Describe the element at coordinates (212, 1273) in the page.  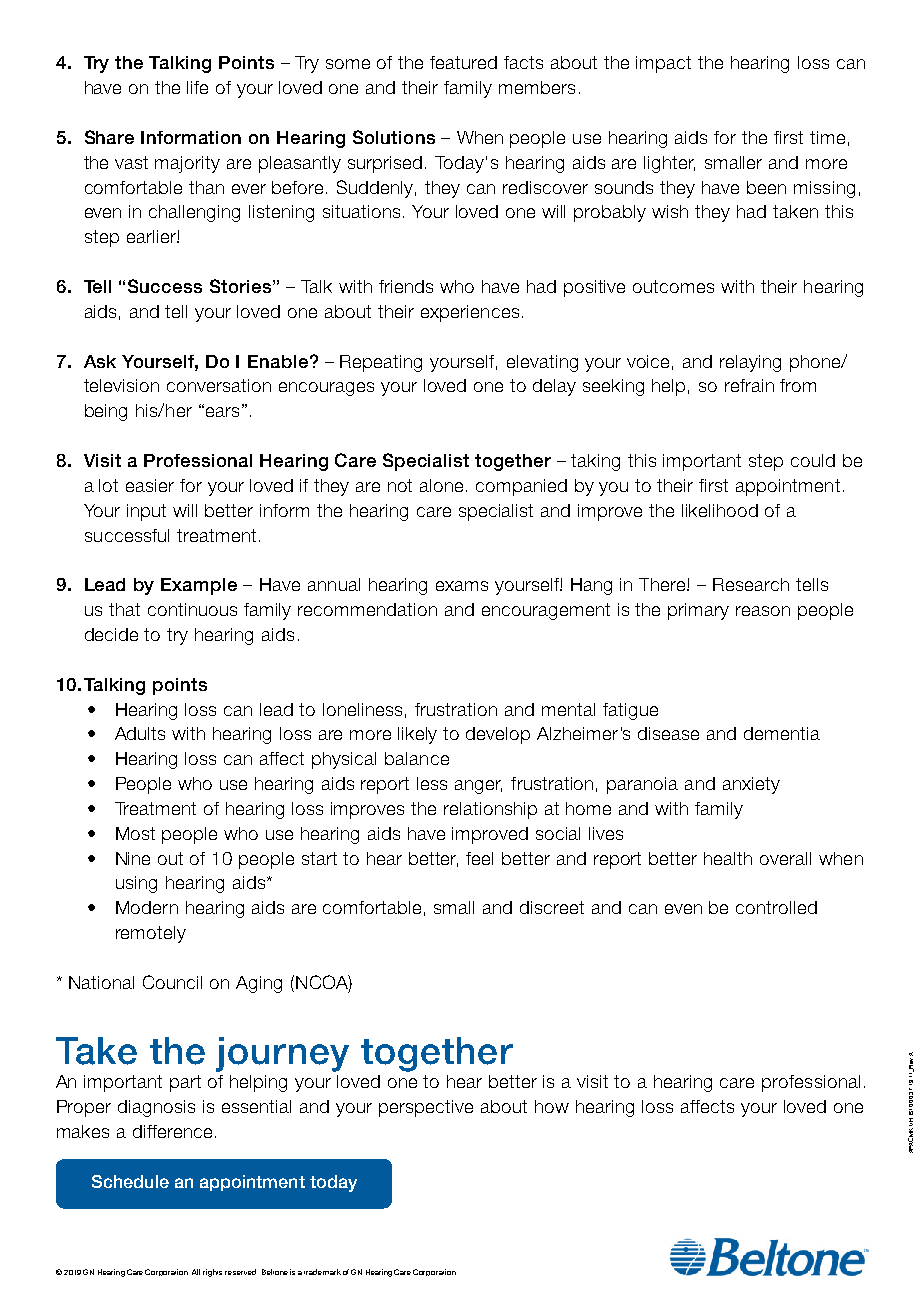
I see `rights` at that location.
